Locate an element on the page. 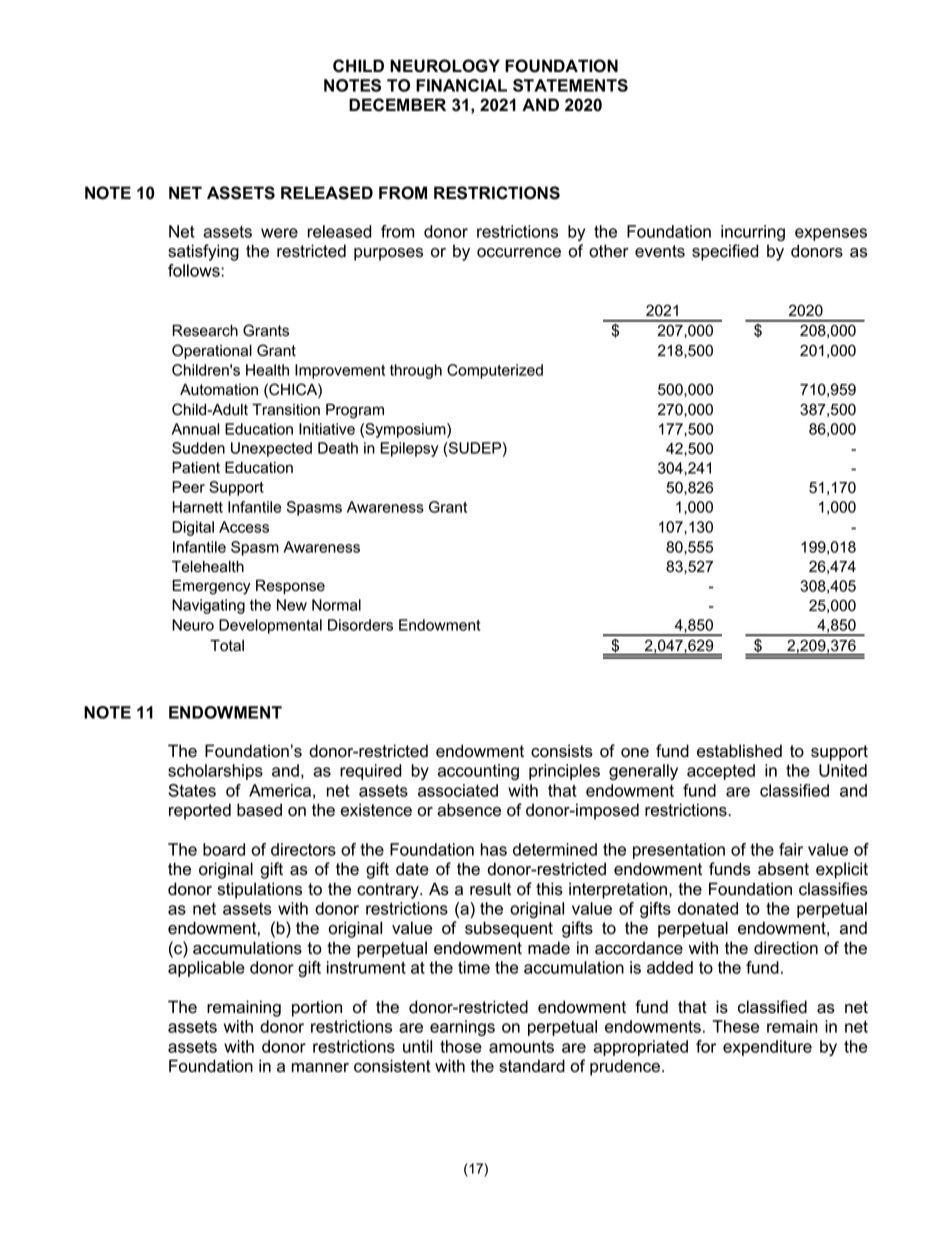 The image size is (952, 1233). Operational is located at coordinates (212, 351).
